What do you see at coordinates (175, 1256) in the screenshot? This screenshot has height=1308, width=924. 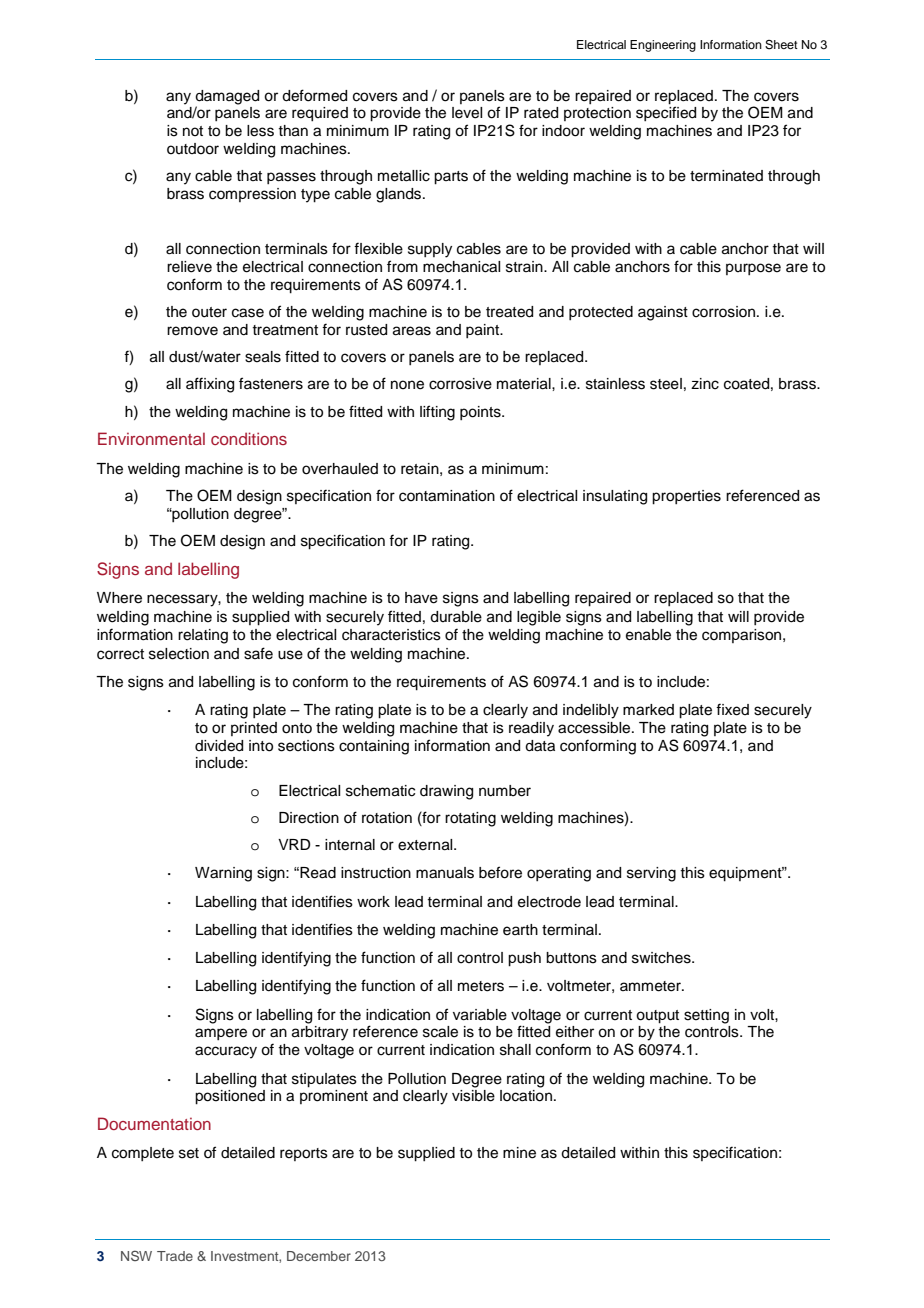 I see `Trade` at bounding box center [175, 1256].
